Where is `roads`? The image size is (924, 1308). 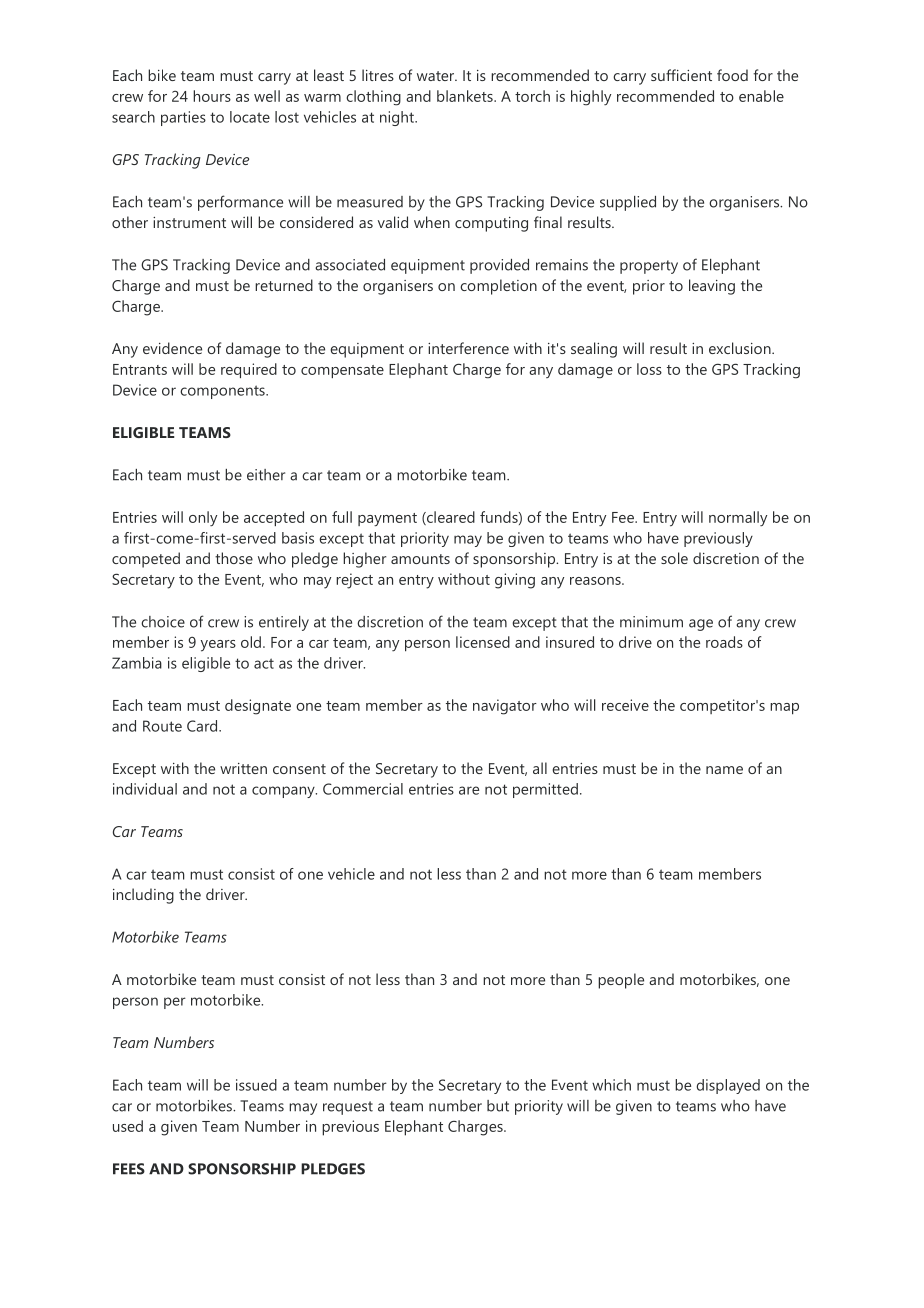
roads is located at coordinates (724, 642).
